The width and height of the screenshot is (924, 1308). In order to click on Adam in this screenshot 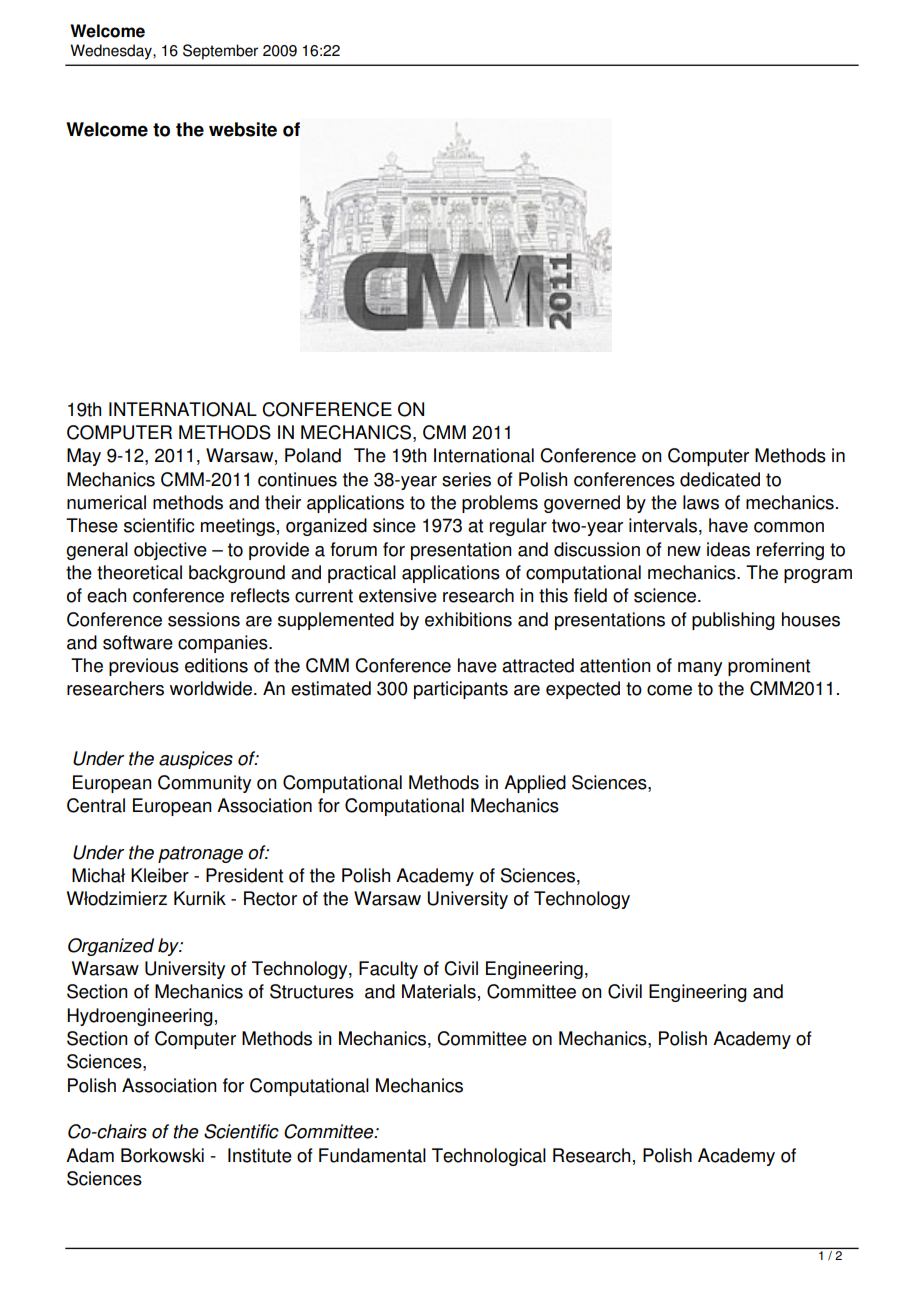, I will do `click(90, 1155)`.
